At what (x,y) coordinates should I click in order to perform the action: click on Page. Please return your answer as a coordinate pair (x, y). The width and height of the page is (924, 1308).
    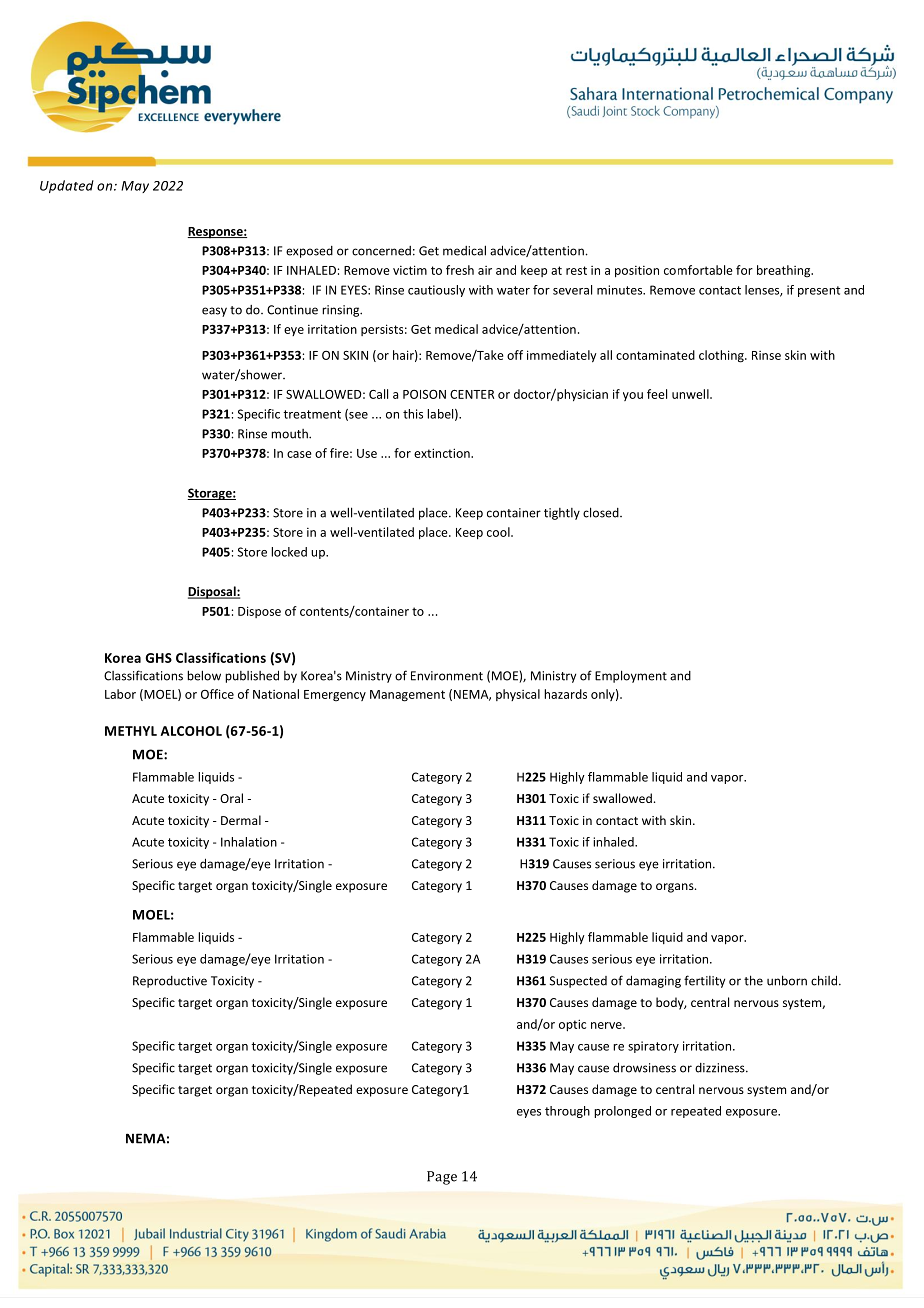
    Looking at the image, I should click on (442, 1178).
